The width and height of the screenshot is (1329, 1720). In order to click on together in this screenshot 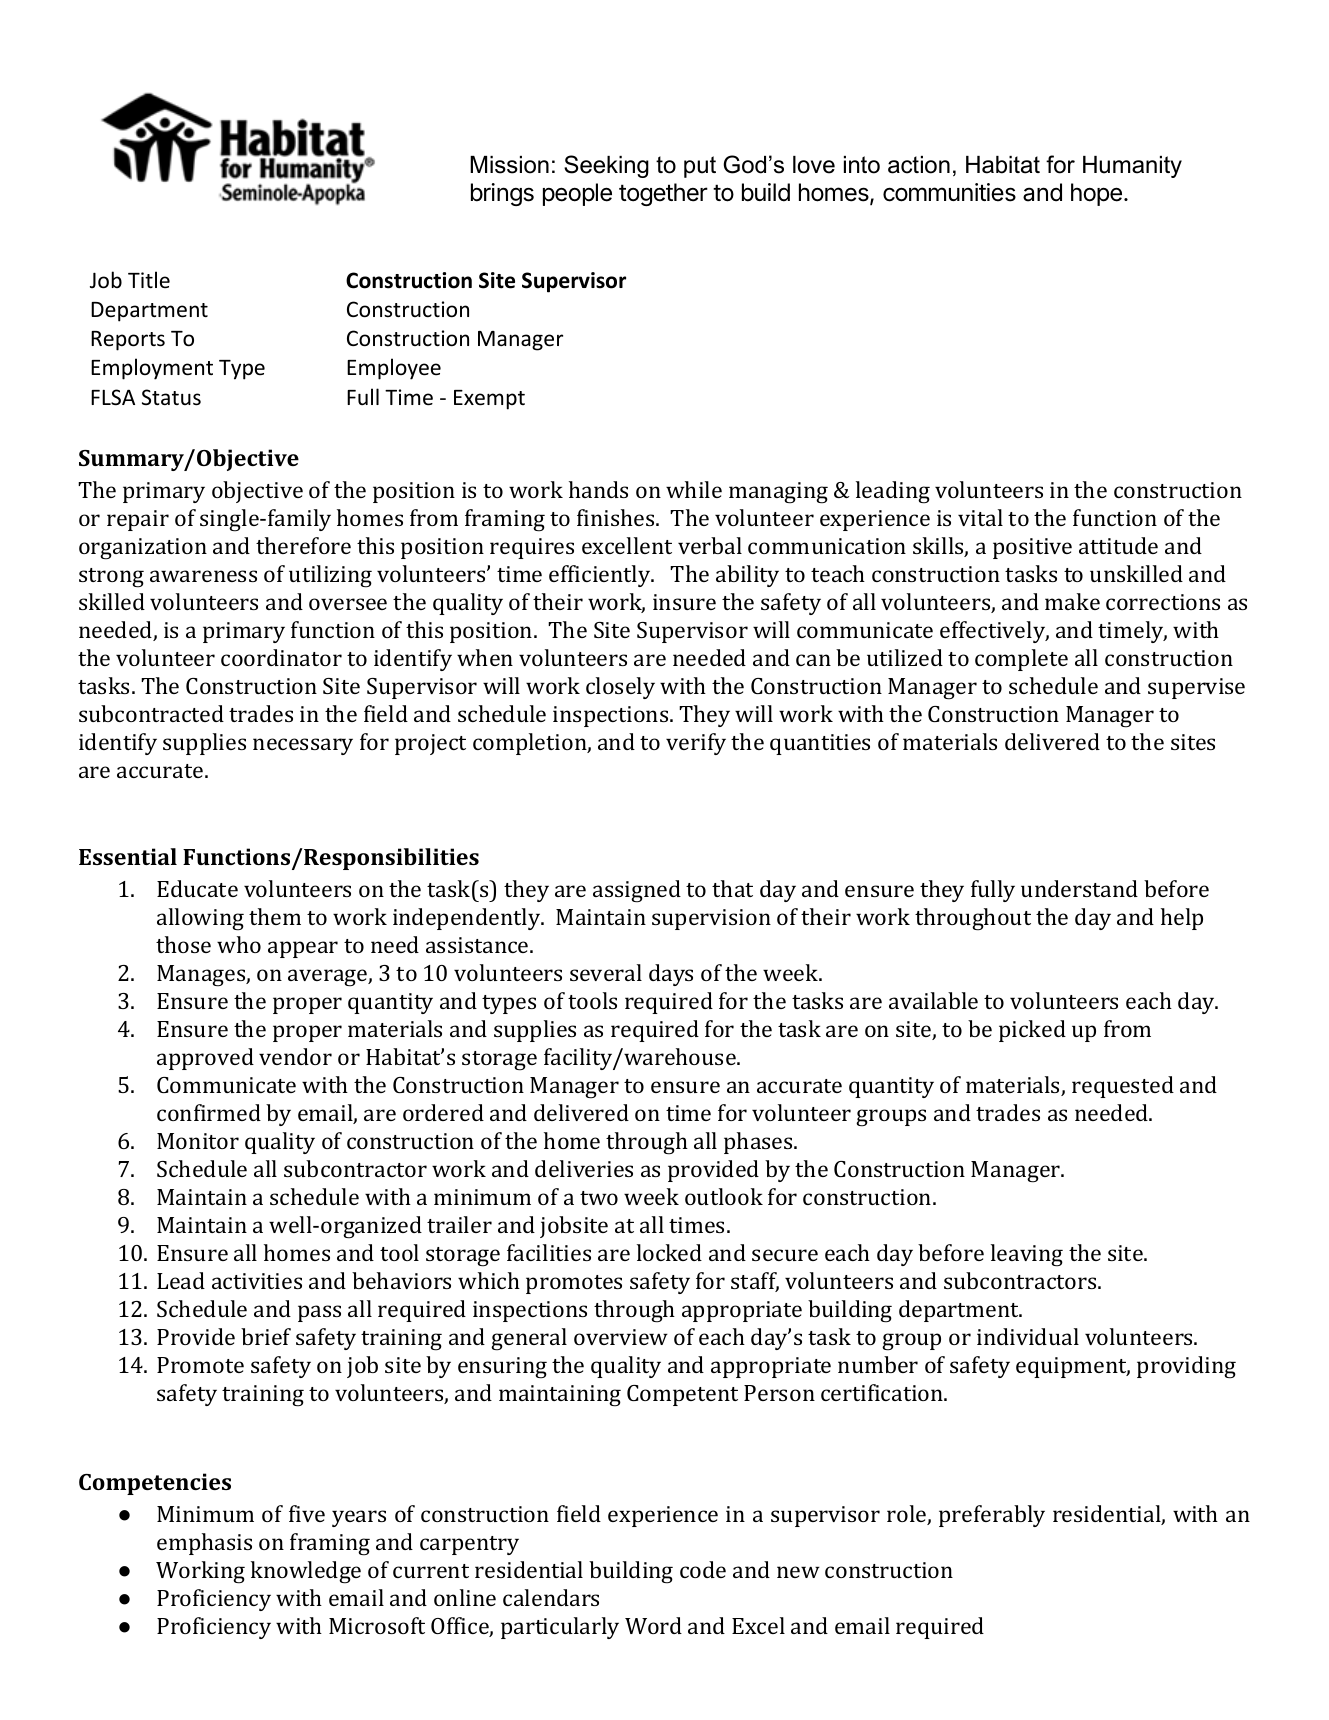, I will do `click(663, 194)`.
